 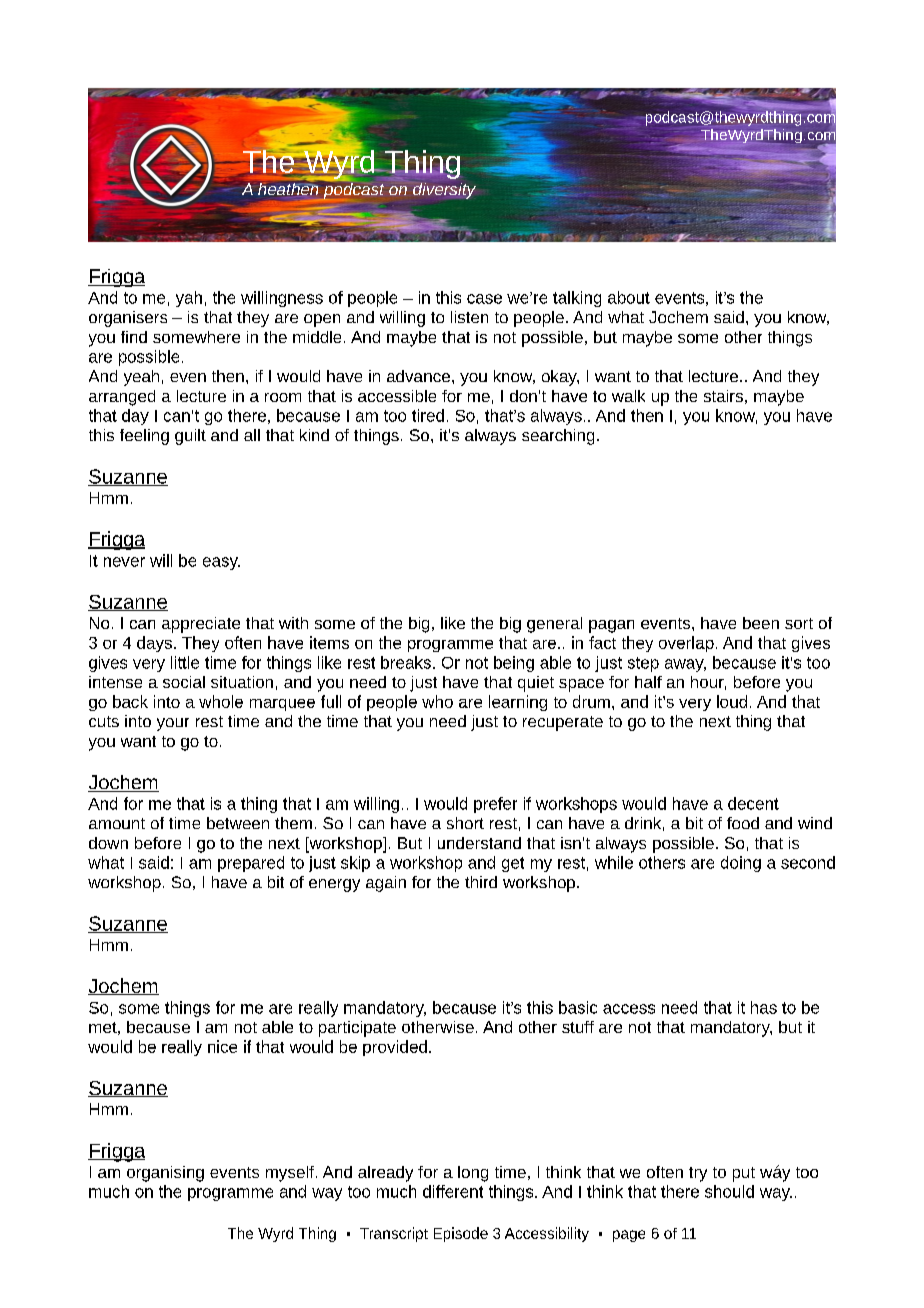 What do you see at coordinates (453, 1191) in the screenshot?
I see `different` at bounding box center [453, 1191].
